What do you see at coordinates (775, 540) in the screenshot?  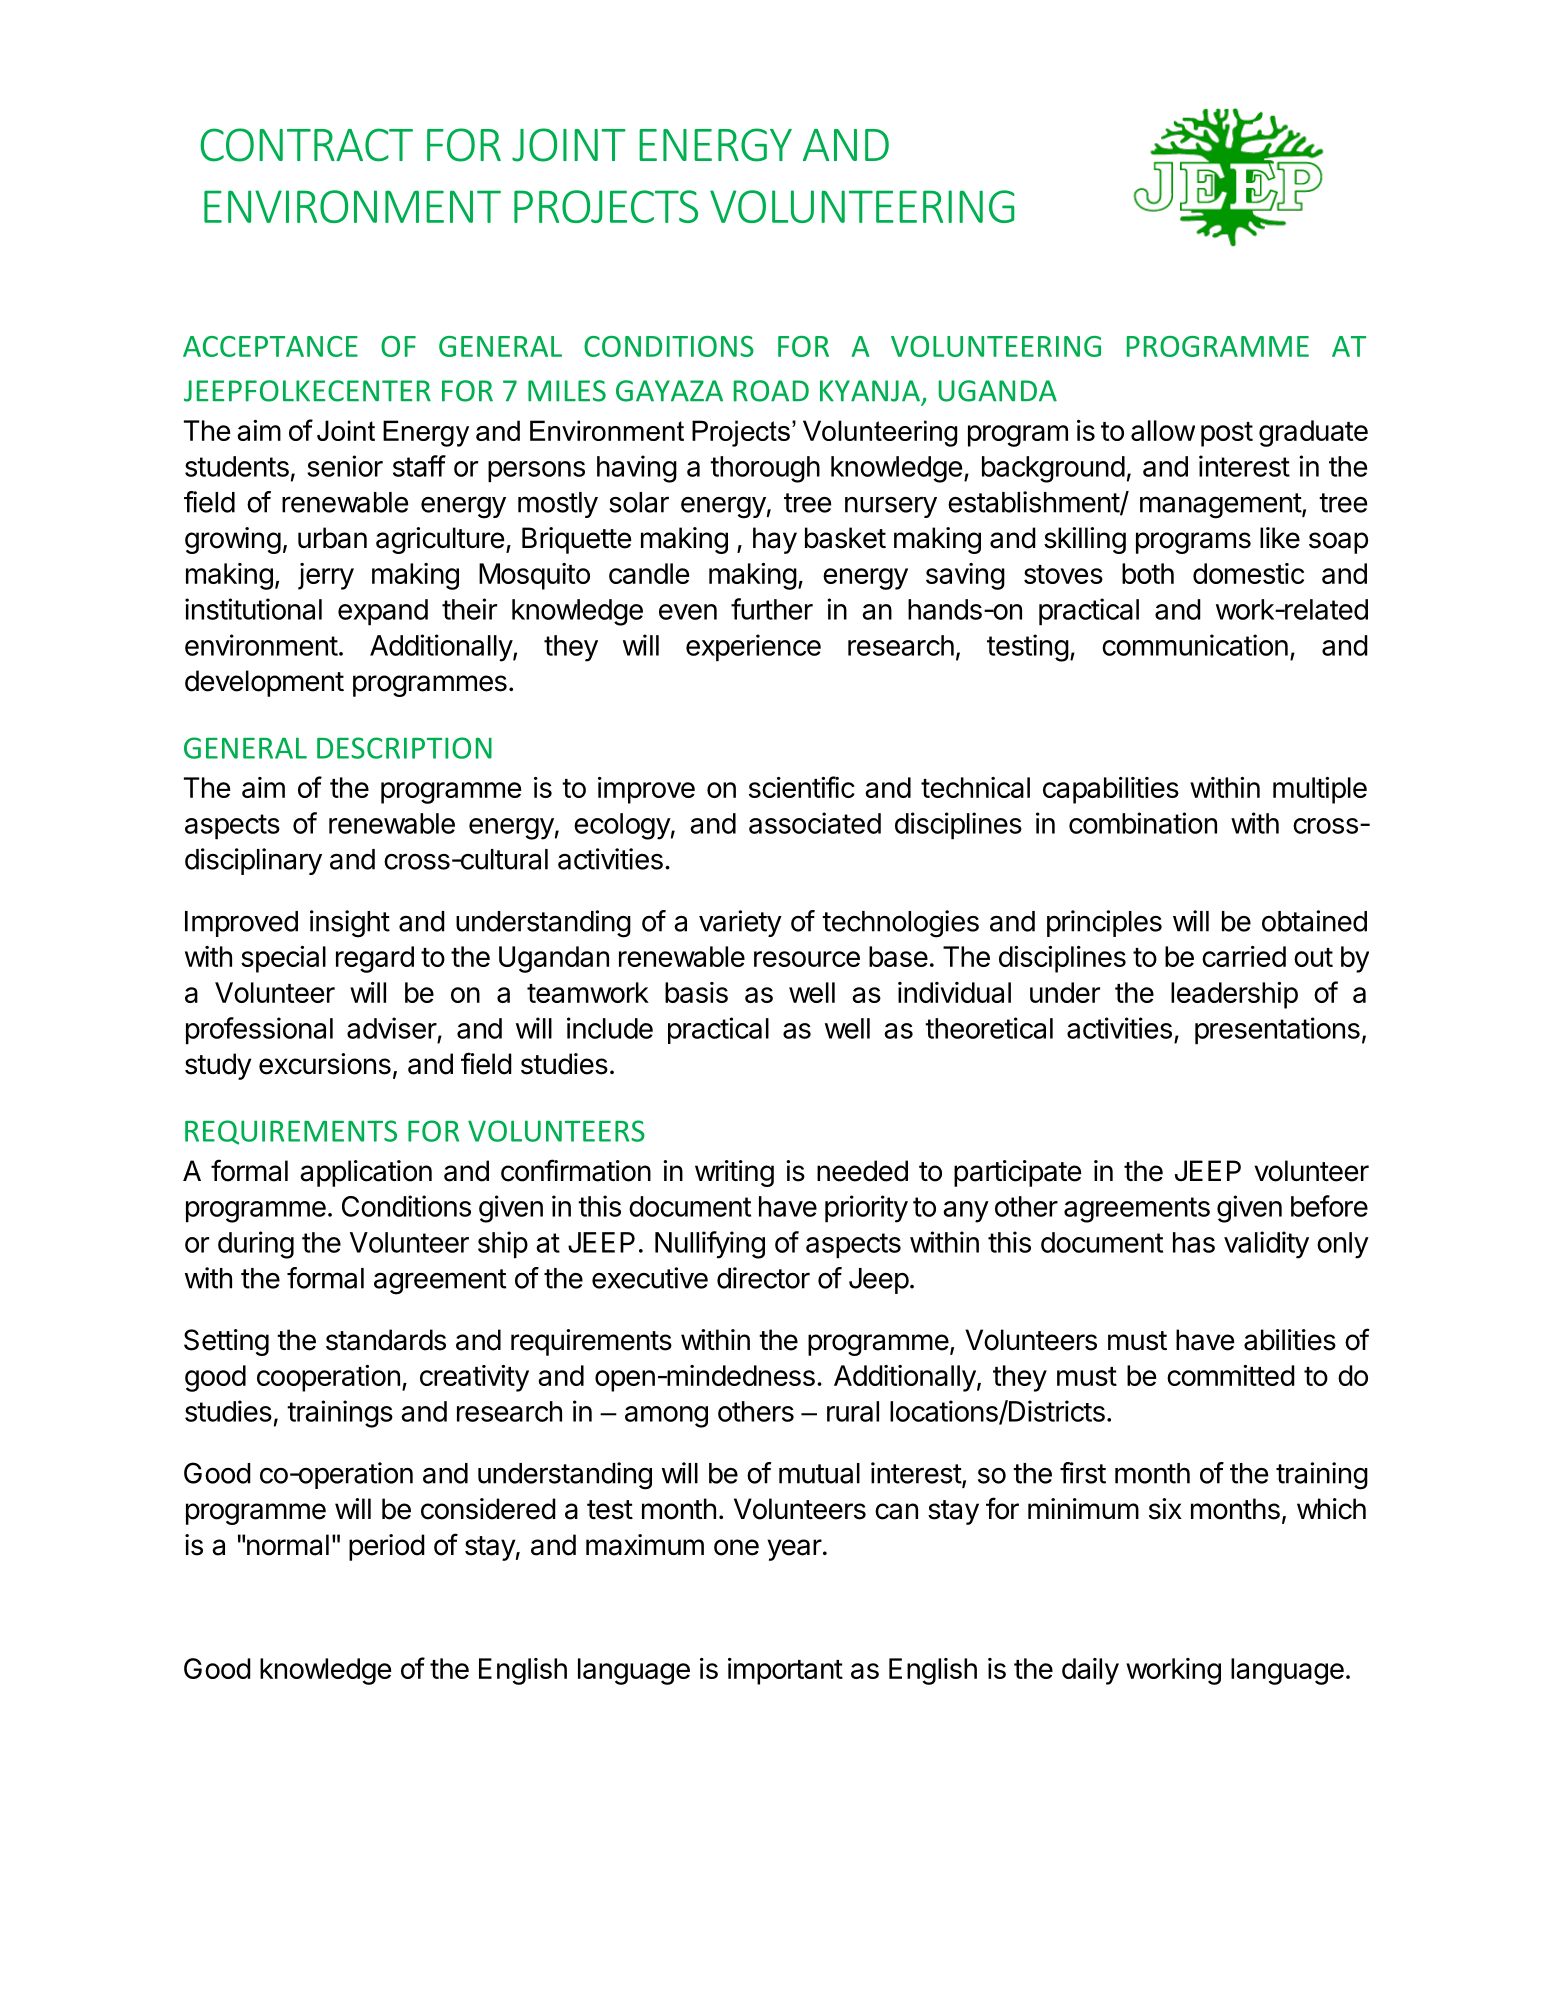 I see `hay` at bounding box center [775, 540].
